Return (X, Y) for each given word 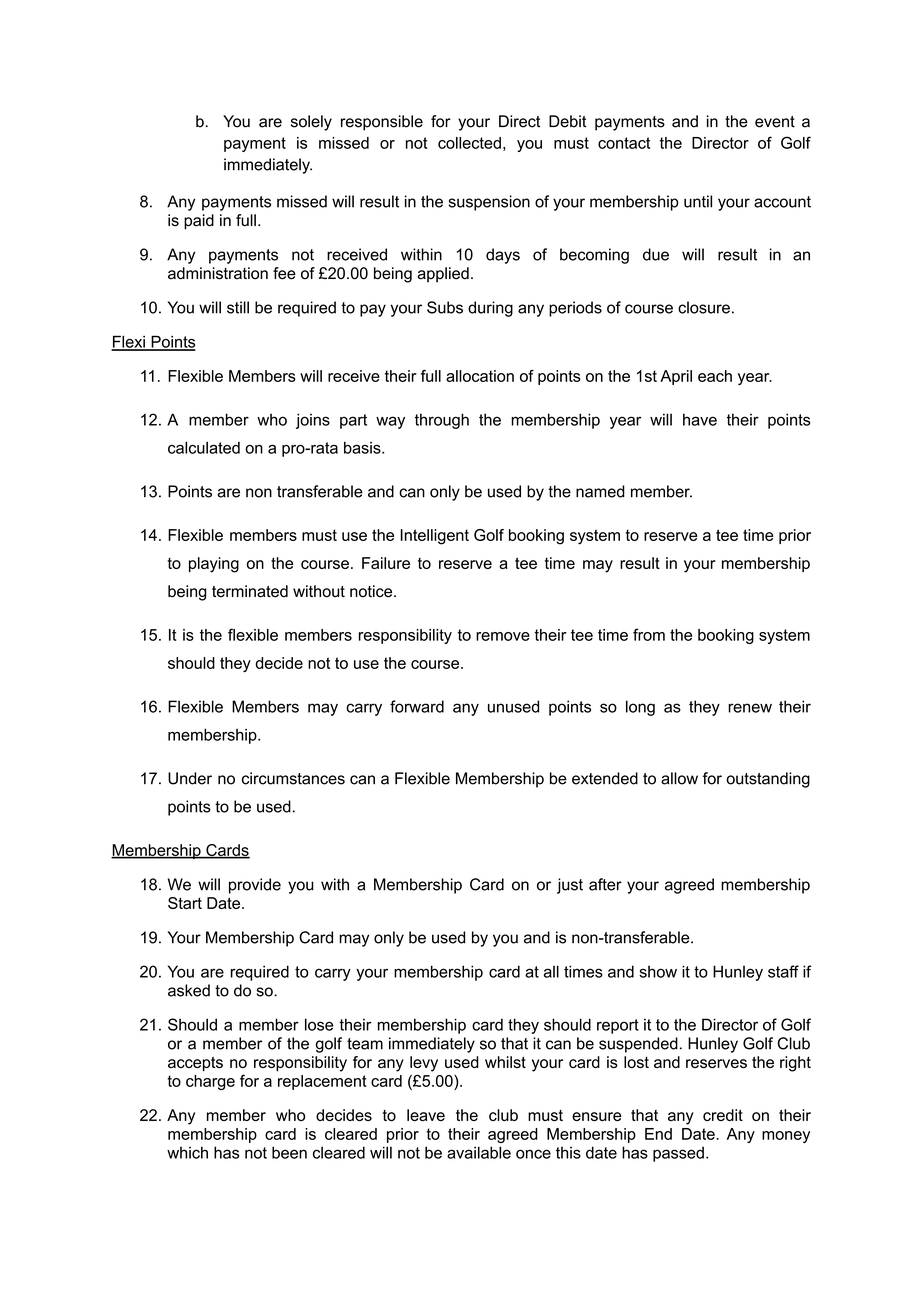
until (698, 201)
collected (469, 143)
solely (311, 123)
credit (723, 1115)
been (289, 1152)
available (479, 1152)
